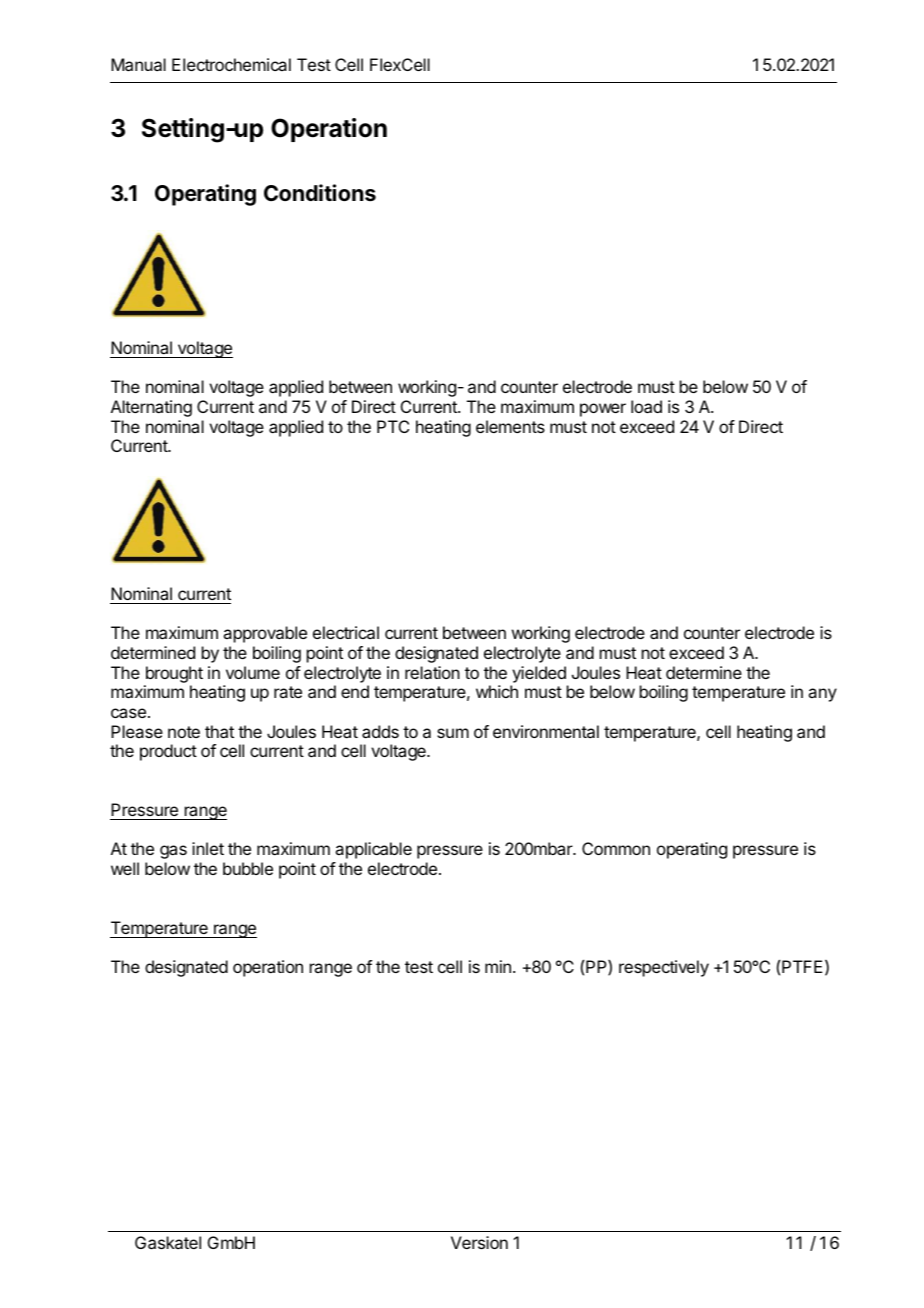 This image has width=924, height=1308. What do you see at coordinates (231, 64) in the image?
I see `Electrochemical` at bounding box center [231, 64].
